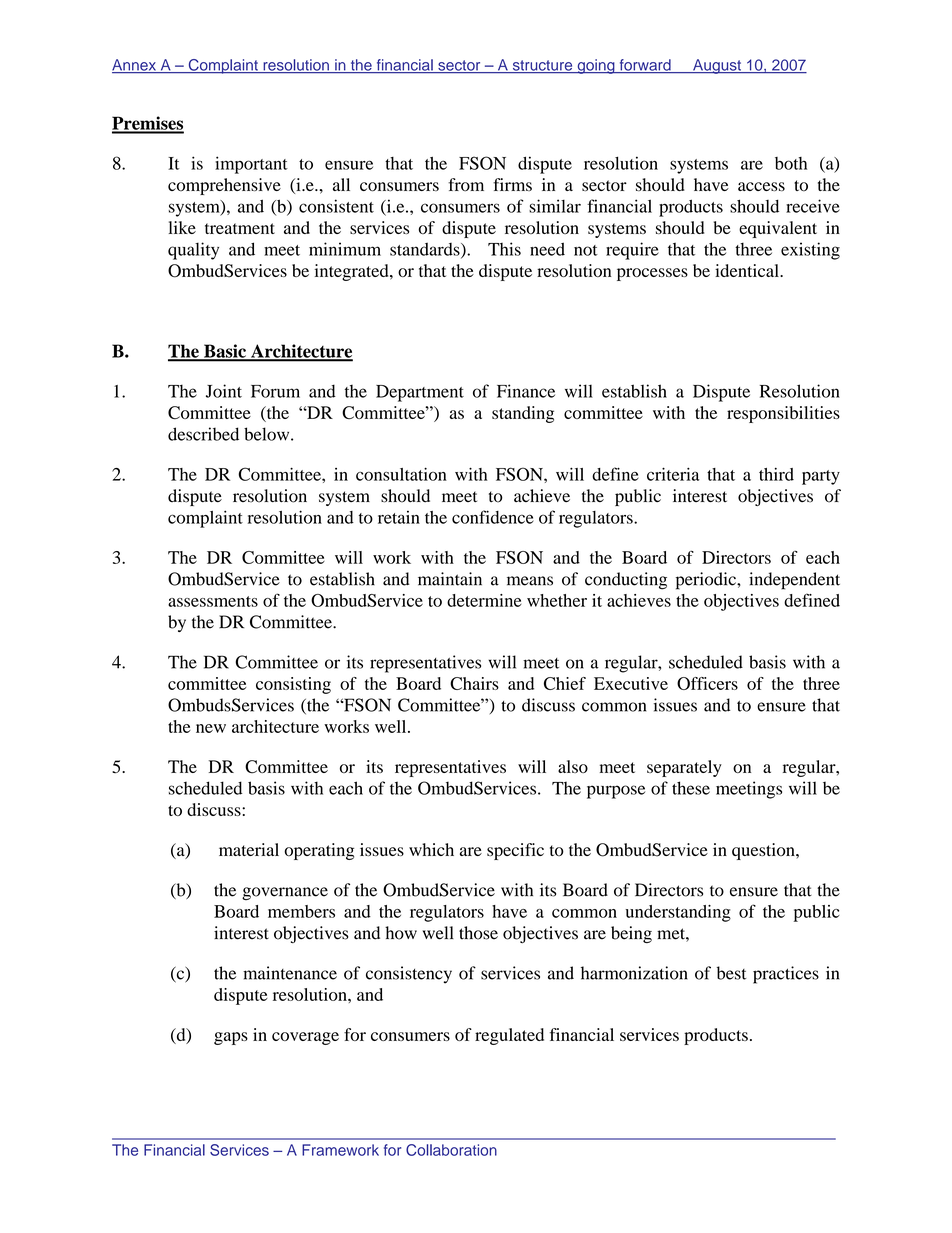 The height and width of the document is (1233, 952). What do you see at coordinates (542, 66) in the document?
I see `structure` at bounding box center [542, 66].
